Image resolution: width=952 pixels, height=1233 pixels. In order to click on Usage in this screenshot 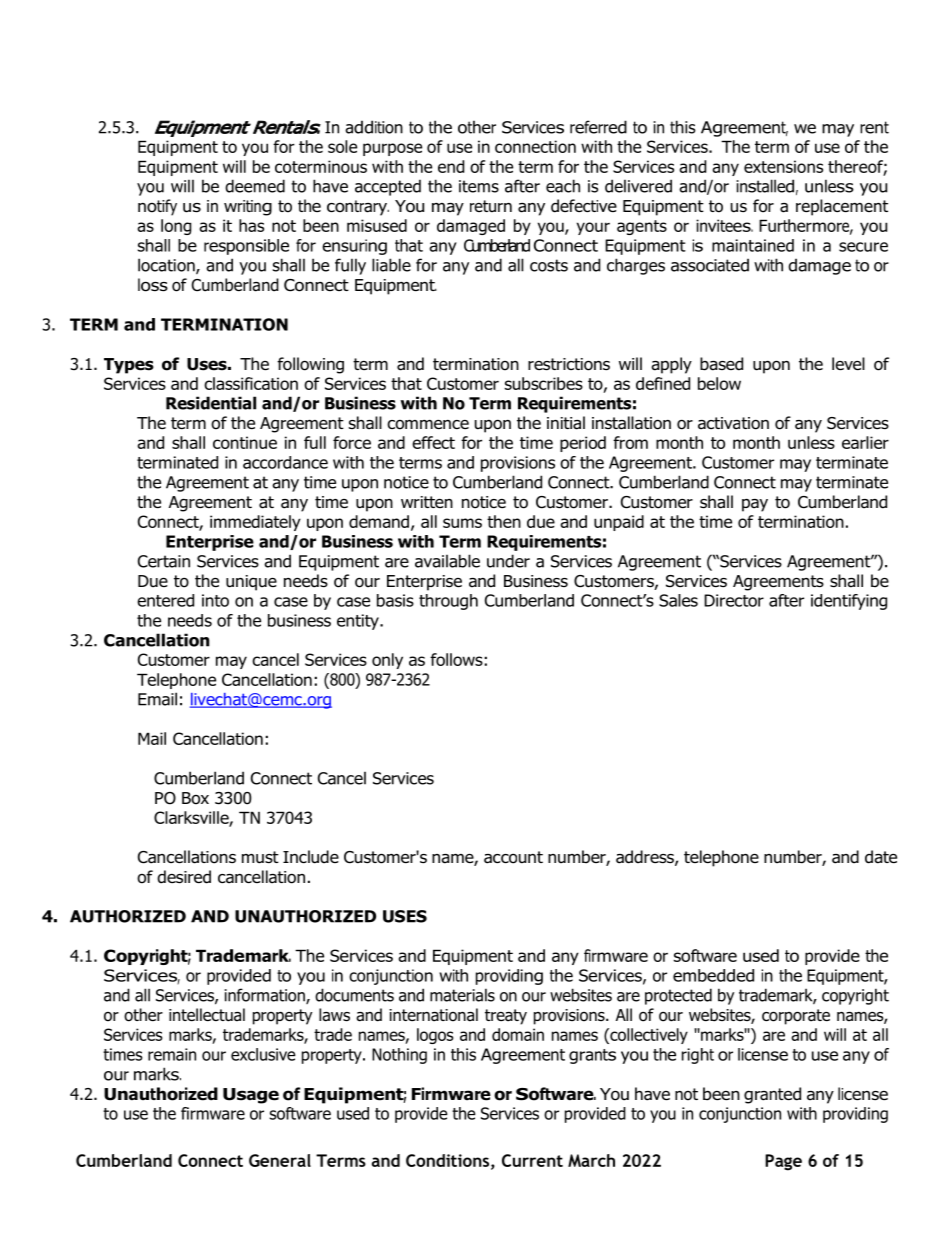, I will do `click(251, 1096)`.
